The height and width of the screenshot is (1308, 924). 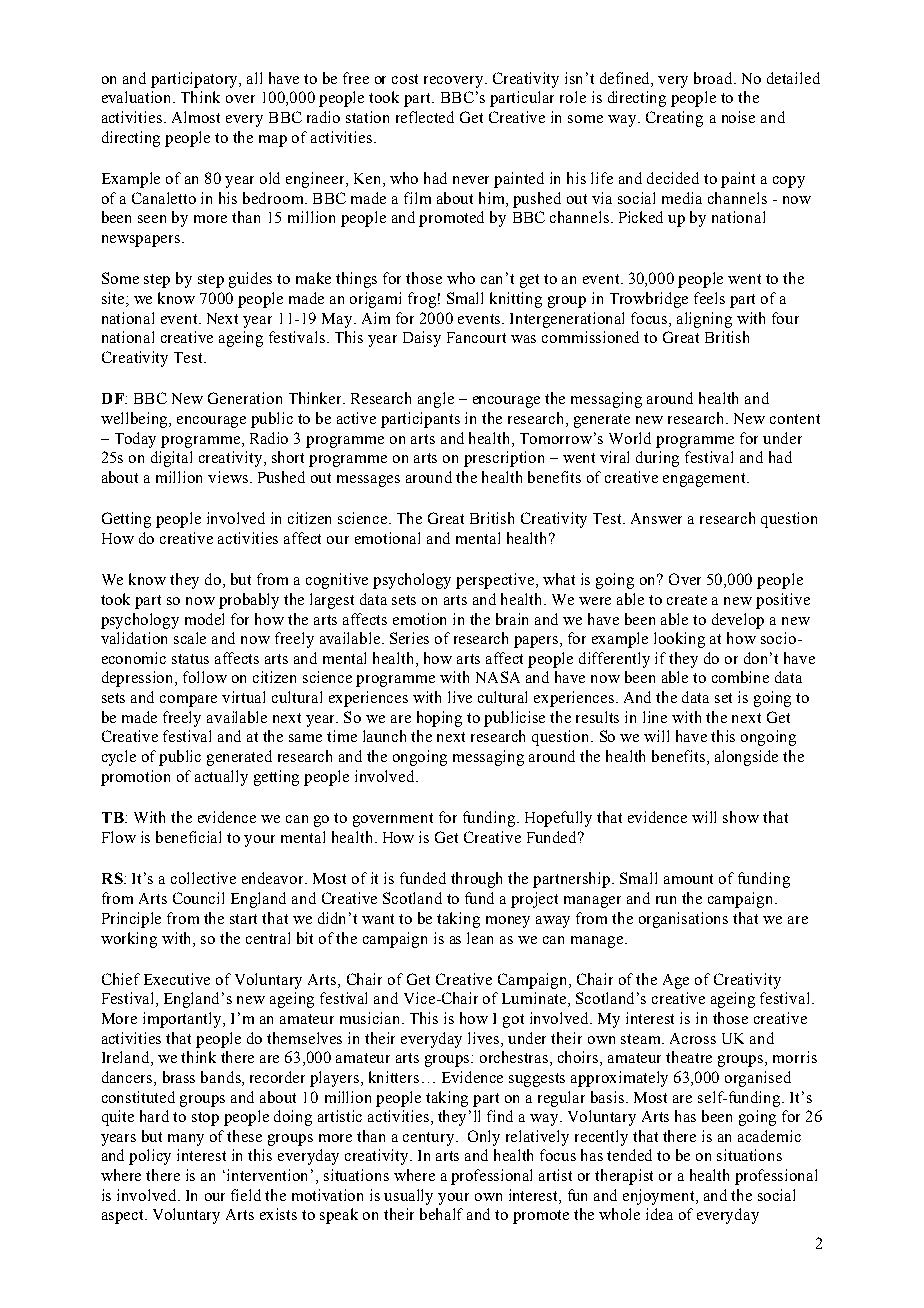 I want to click on field, so click(x=246, y=1195).
